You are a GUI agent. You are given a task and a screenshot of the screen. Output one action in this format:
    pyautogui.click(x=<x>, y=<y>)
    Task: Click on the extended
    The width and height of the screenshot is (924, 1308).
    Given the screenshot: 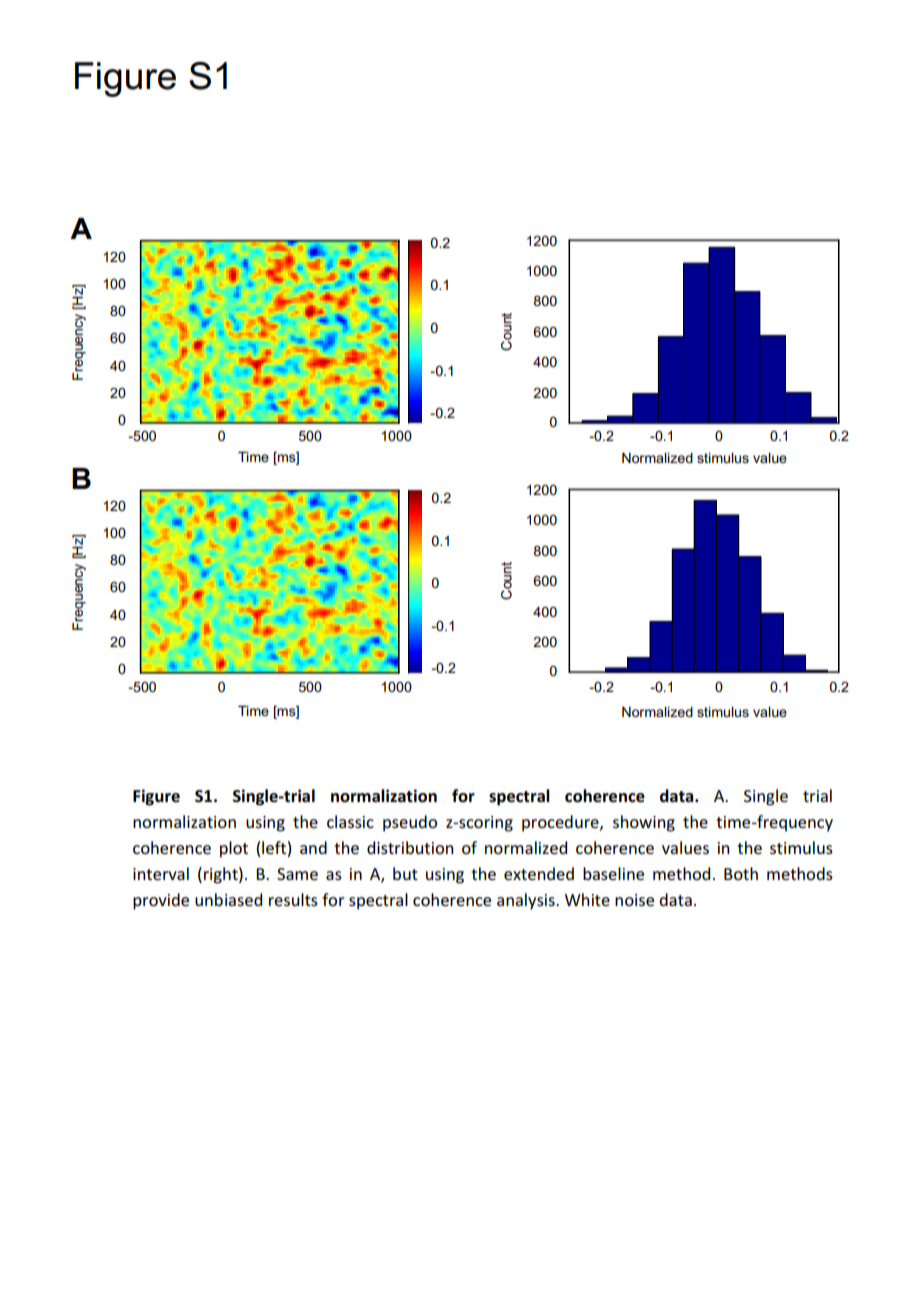 What is the action you would take?
    pyautogui.click(x=539, y=873)
